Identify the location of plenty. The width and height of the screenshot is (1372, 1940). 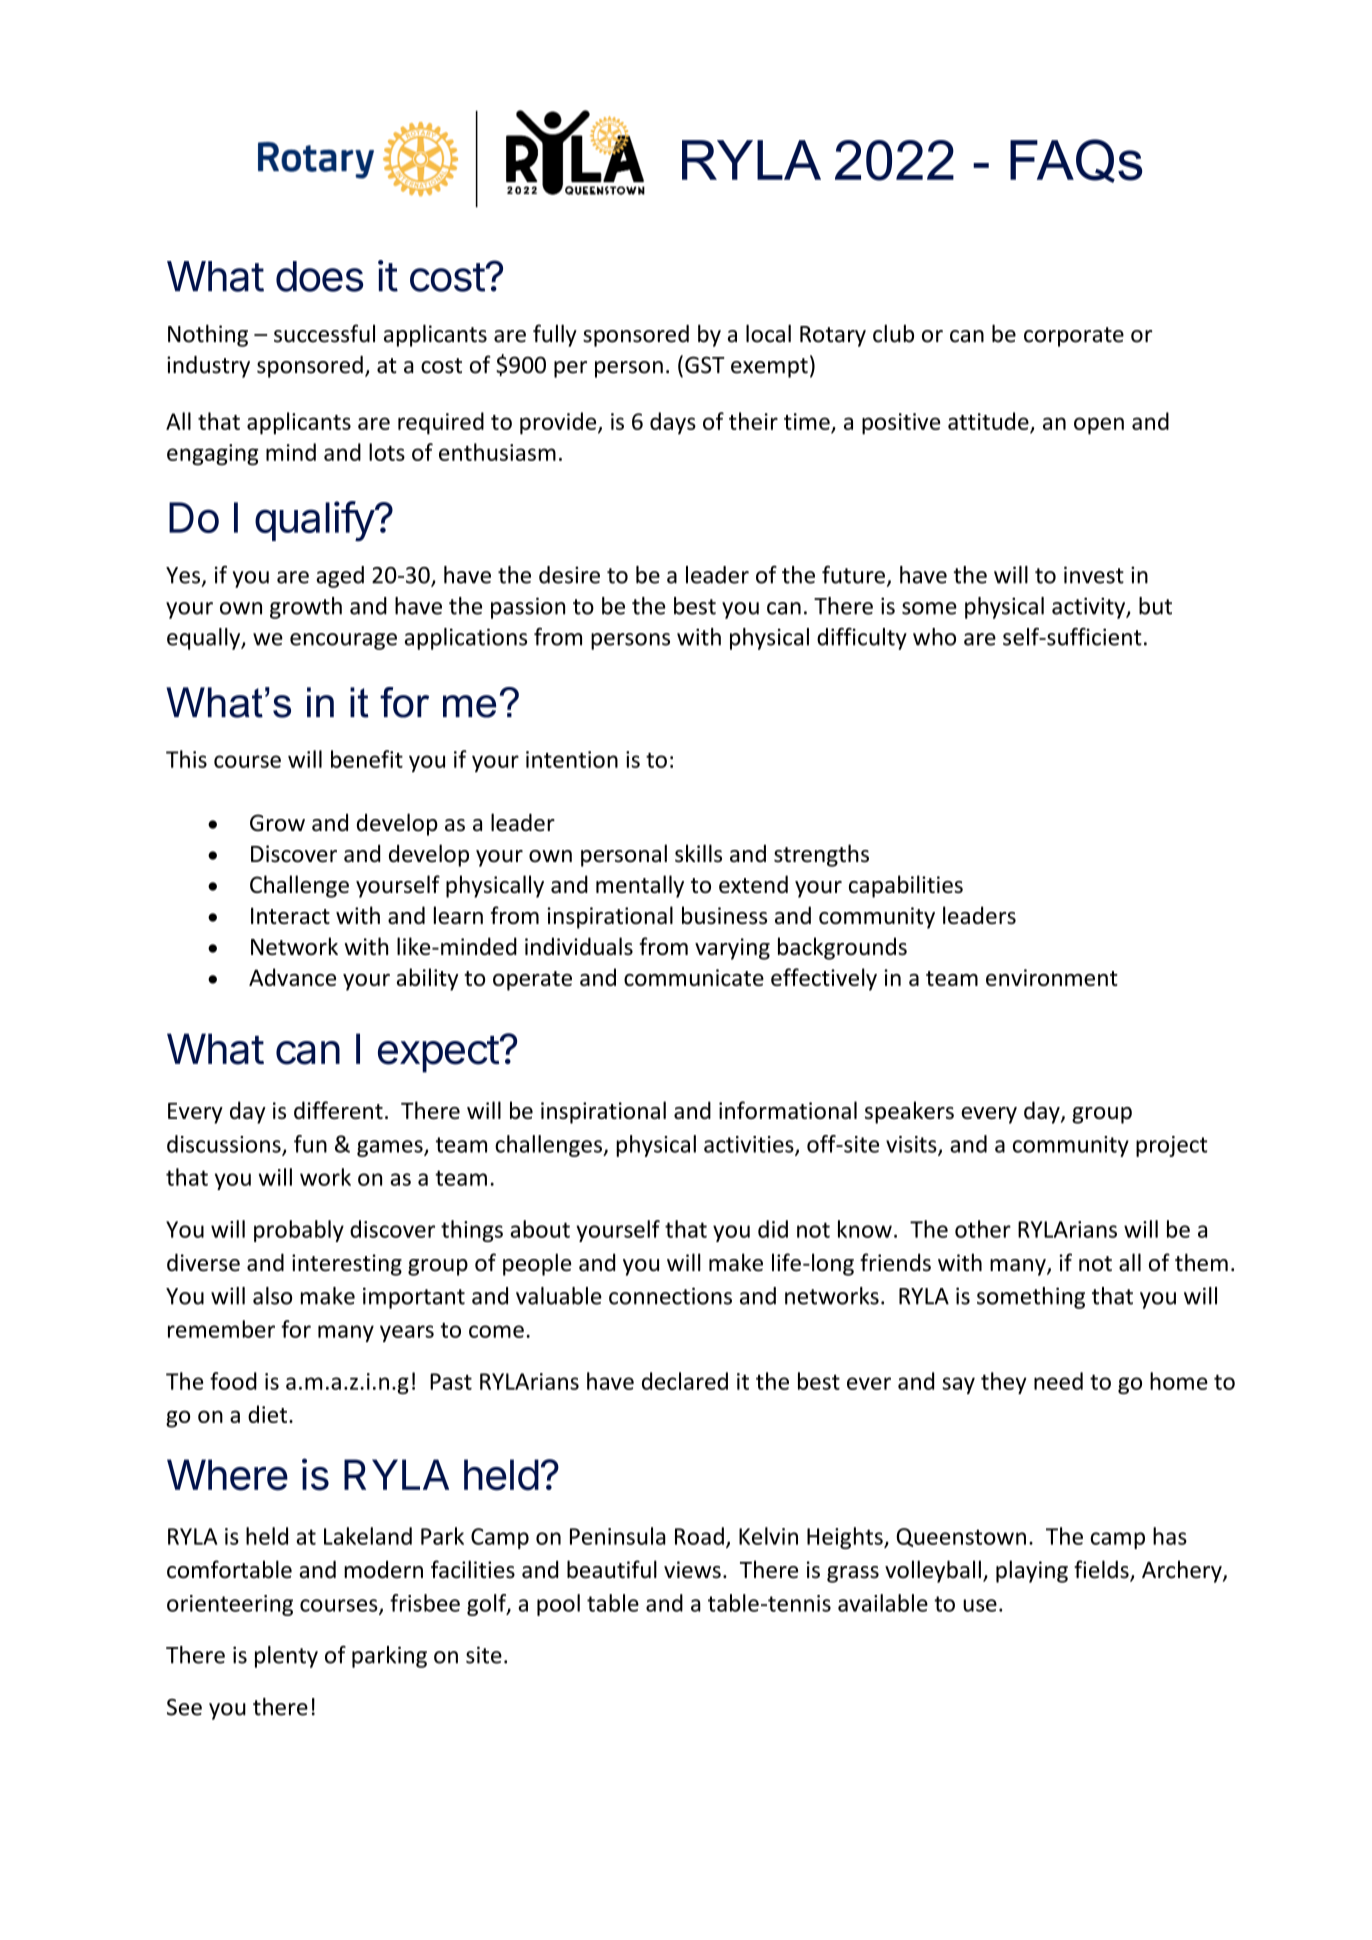
(286, 1657).
